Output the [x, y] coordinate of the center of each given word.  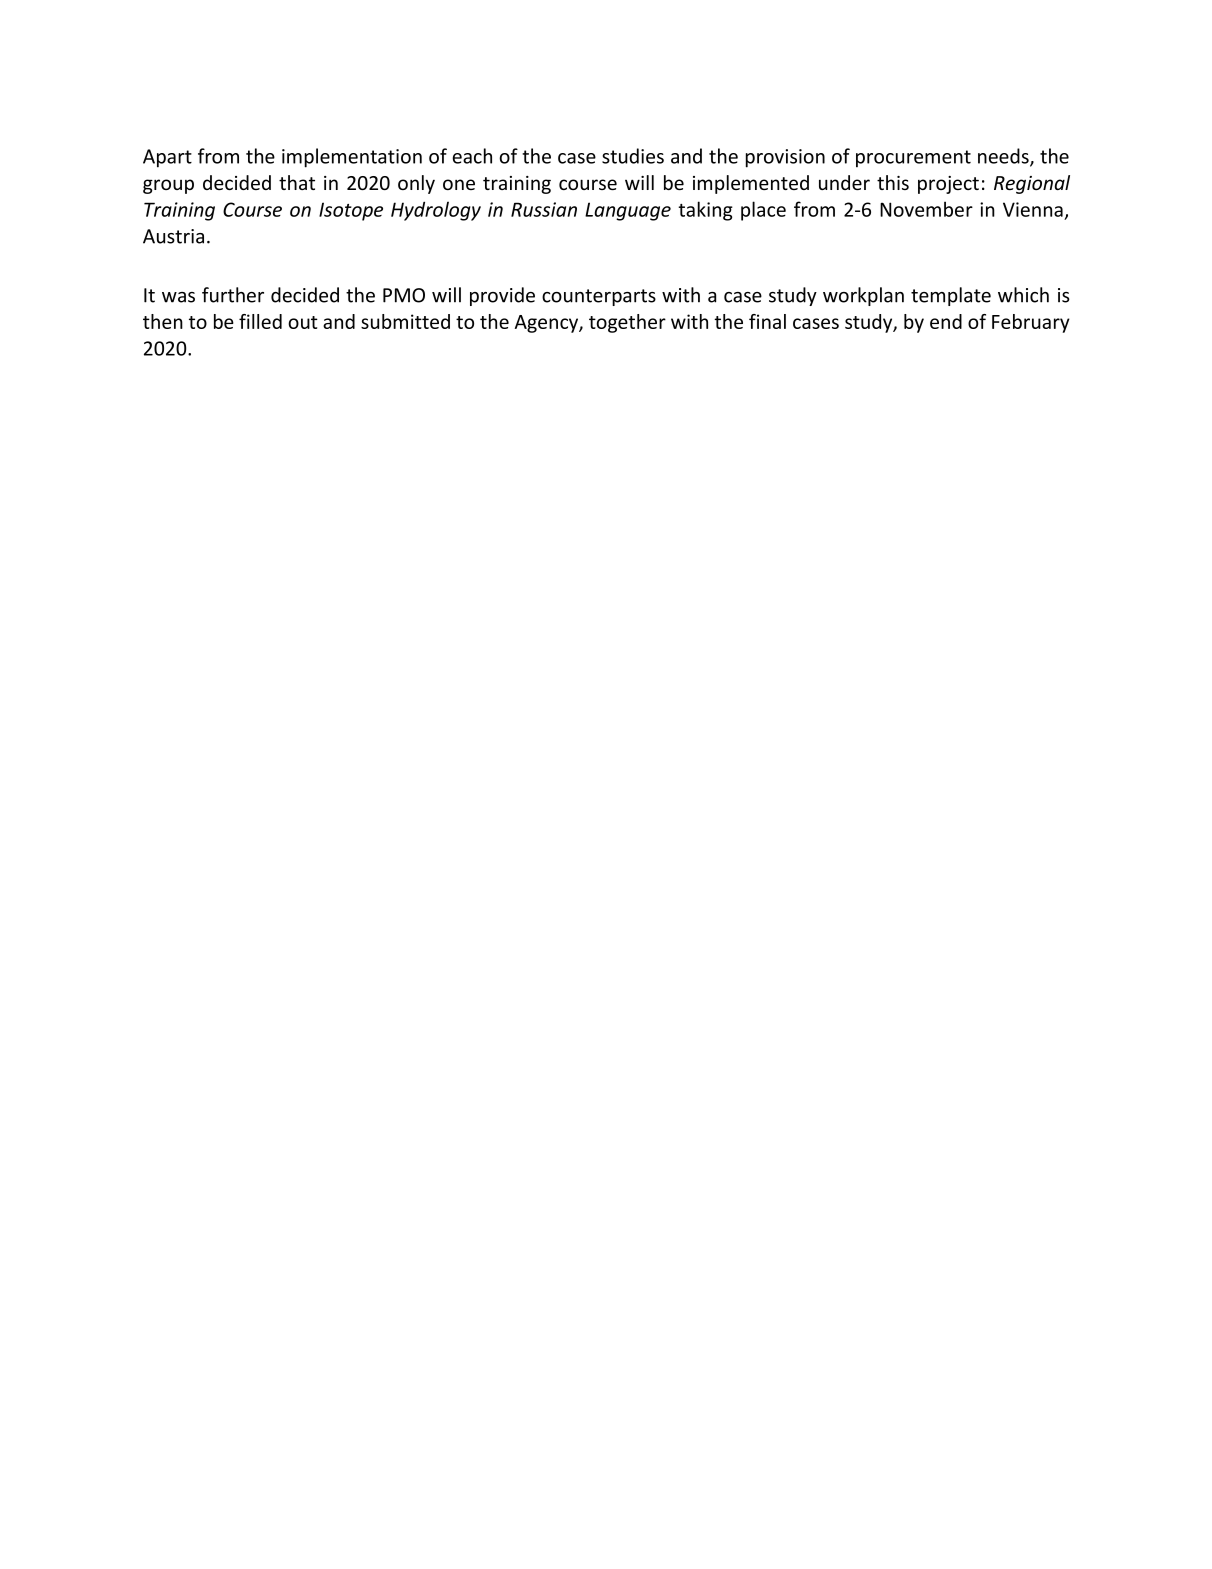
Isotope [351, 211]
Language [628, 211]
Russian [544, 209]
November [926, 209]
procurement [913, 159]
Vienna [1033, 209]
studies [633, 156]
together [627, 323]
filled [260, 321]
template [951, 296]
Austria [173, 236]
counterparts [599, 297]
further [233, 295]
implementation [352, 158]
